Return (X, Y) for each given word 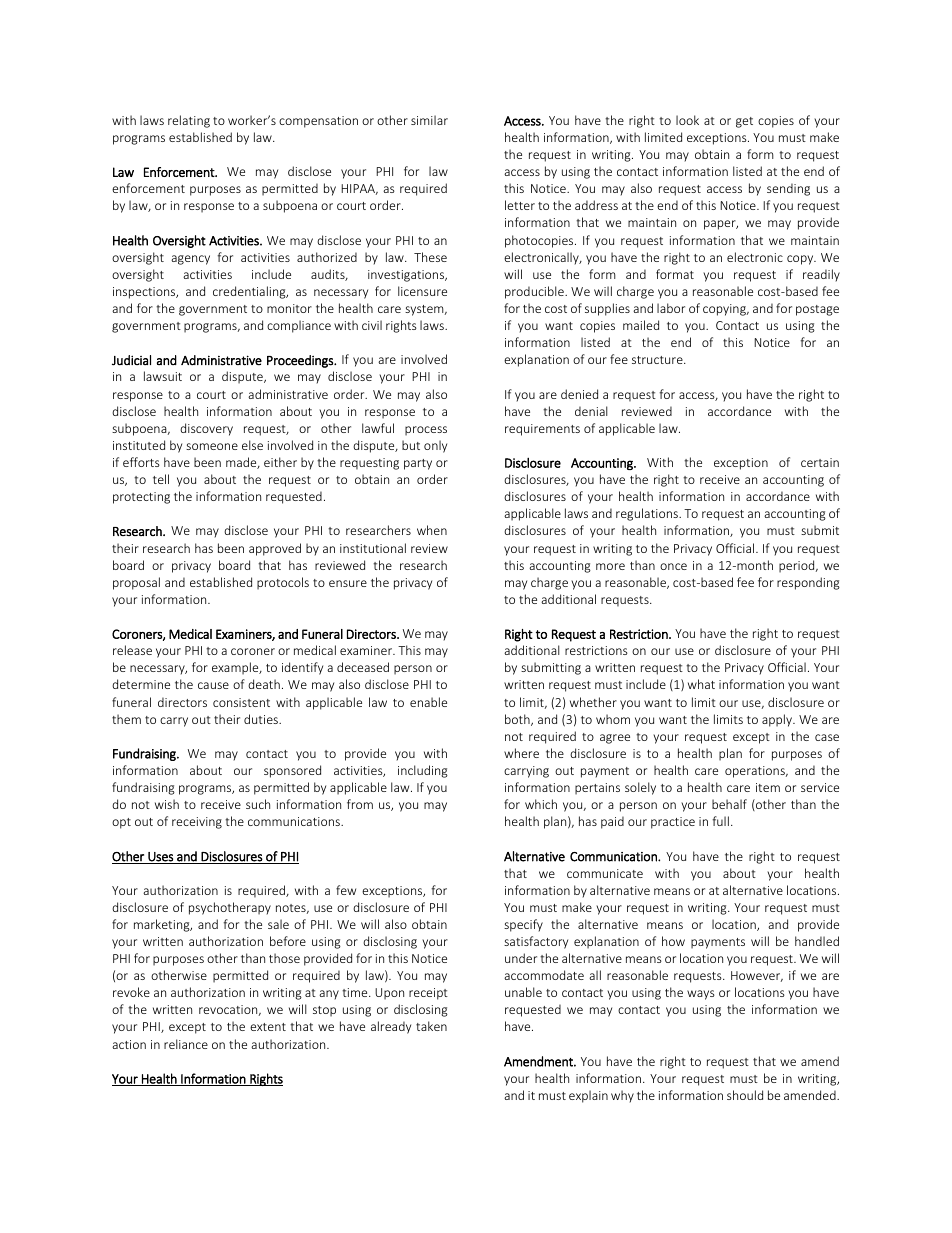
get (744, 122)
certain (820, 462)
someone (212, 446)
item (768, 787)
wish (167, 804)
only (435, 446)
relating (189, 121)
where (521, 753)
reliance (186, 1044)
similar (429, 120)
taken (431, 1026)
